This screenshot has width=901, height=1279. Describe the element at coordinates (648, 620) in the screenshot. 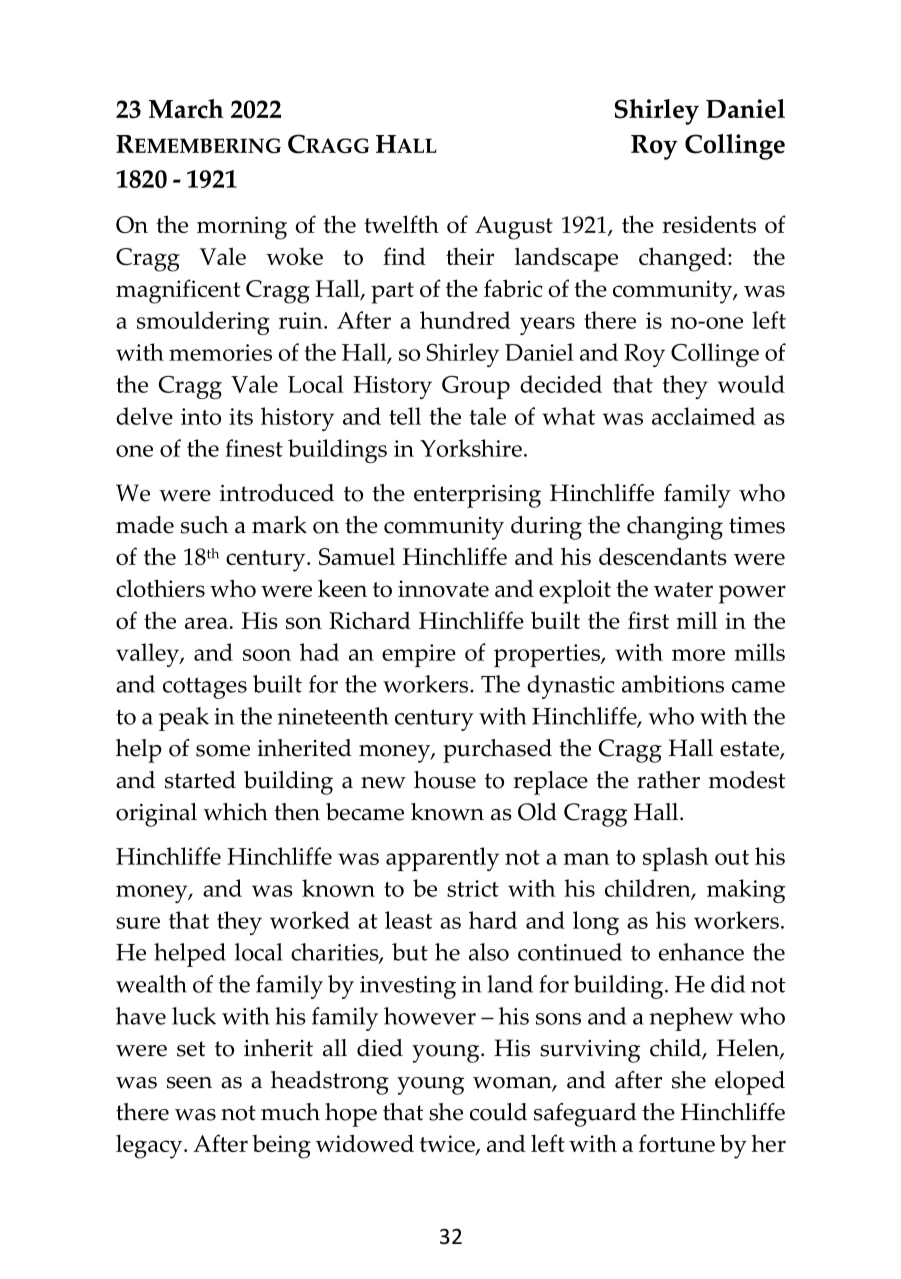

I see `first` at that location.
